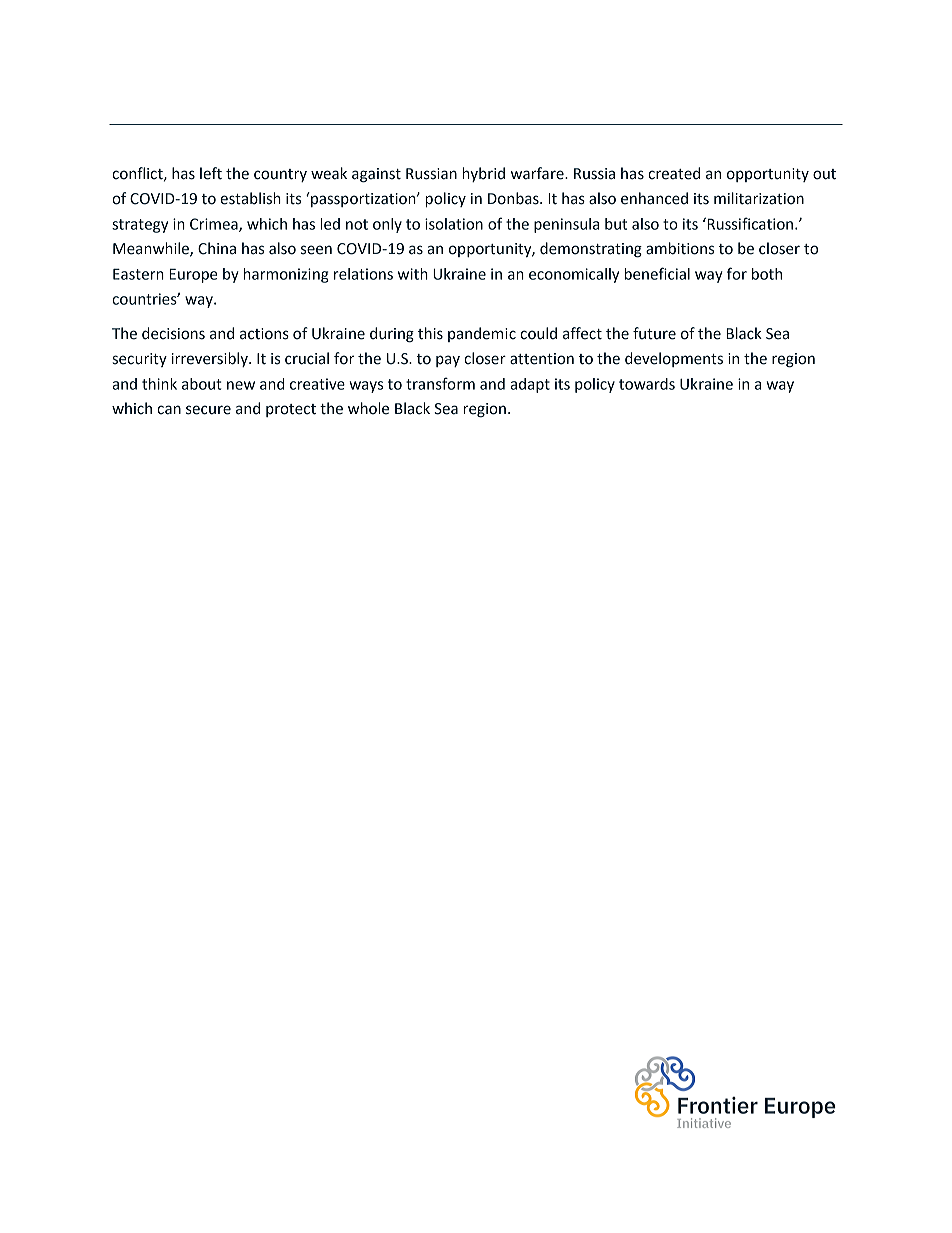  Describe the element at coordinates (674, 173) in the page. I see `created` at that location.
